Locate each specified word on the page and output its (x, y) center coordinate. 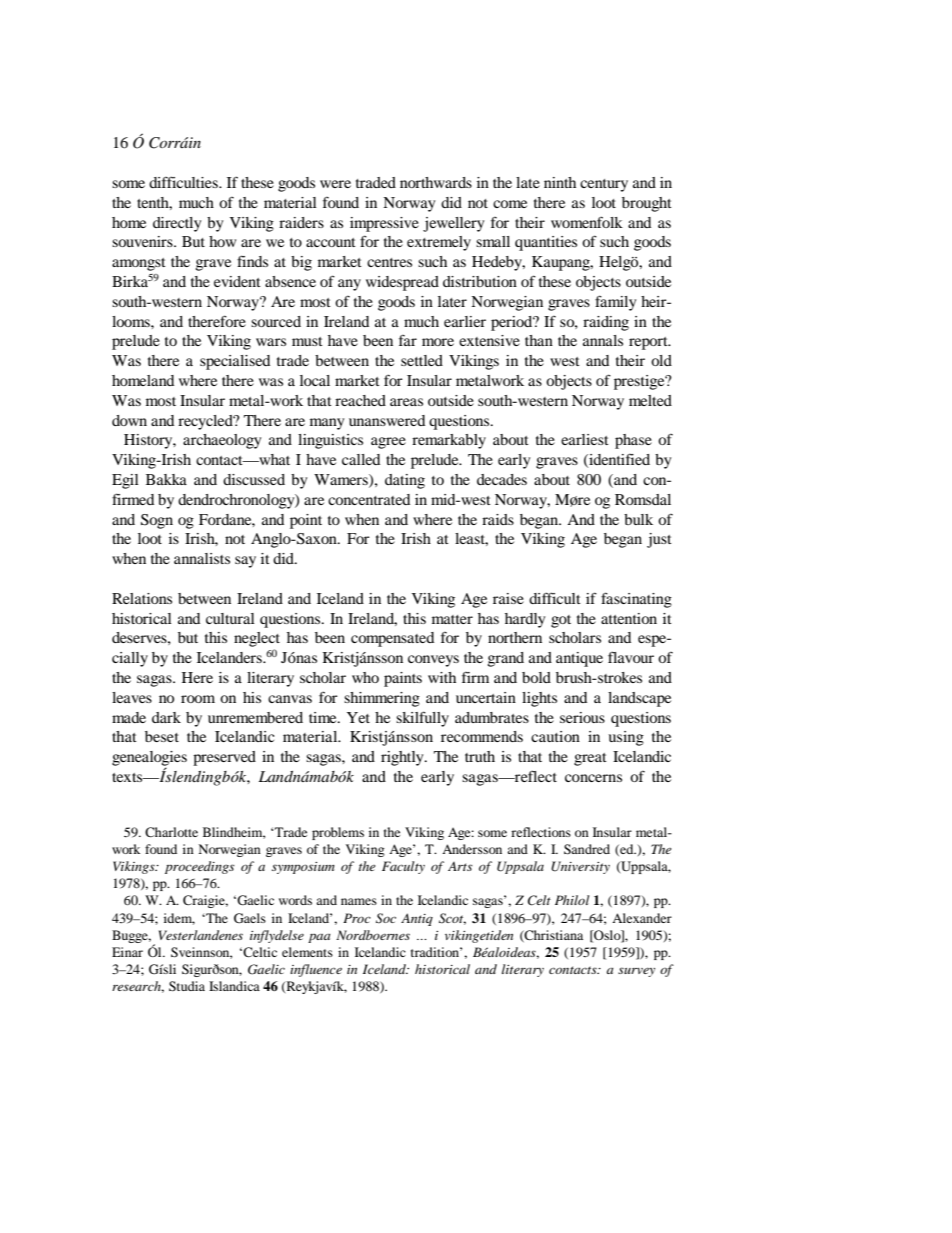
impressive (384, 224)
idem (179, 919)
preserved (224, 758)
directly (177, 224)
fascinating (636, 600)
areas (406, 402)
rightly (403, 758)
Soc (386, 918)
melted (650, 400)
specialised (235, 362)
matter (452, 619)
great (590, 759)
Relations (142, 598)
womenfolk (587, 222)
